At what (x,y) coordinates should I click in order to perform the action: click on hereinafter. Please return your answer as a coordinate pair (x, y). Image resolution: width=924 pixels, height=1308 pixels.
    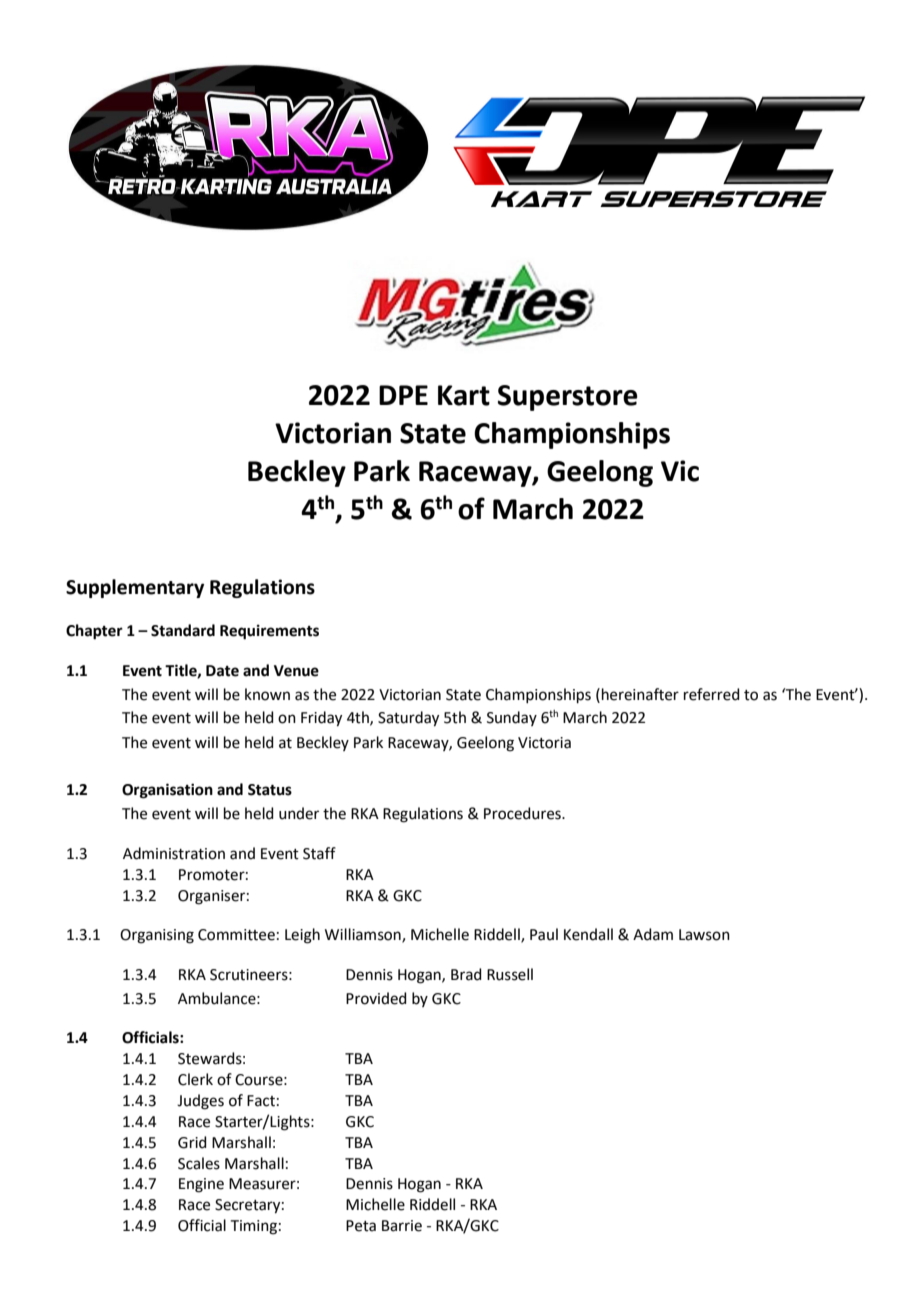
    Looking at the image, I should click on (640, 694).
